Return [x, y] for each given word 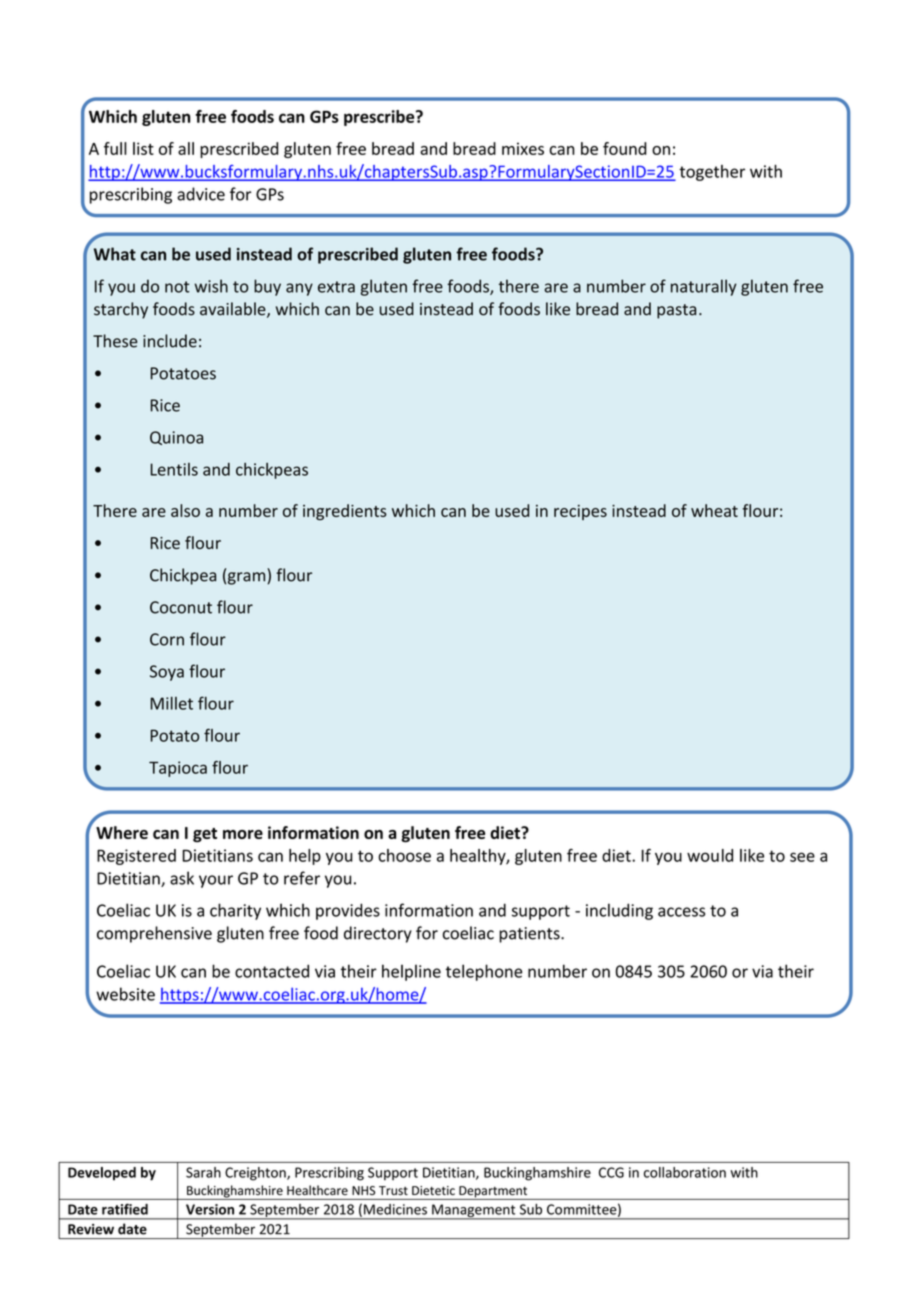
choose [404, 855]
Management [474, 1212]
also [185, 510]
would [710, 855]
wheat [714, 510]
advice [201, 194]
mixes [523, 148]
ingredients [345, 512]
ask [182, 878]
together [712, 173]
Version [210, 1209]
